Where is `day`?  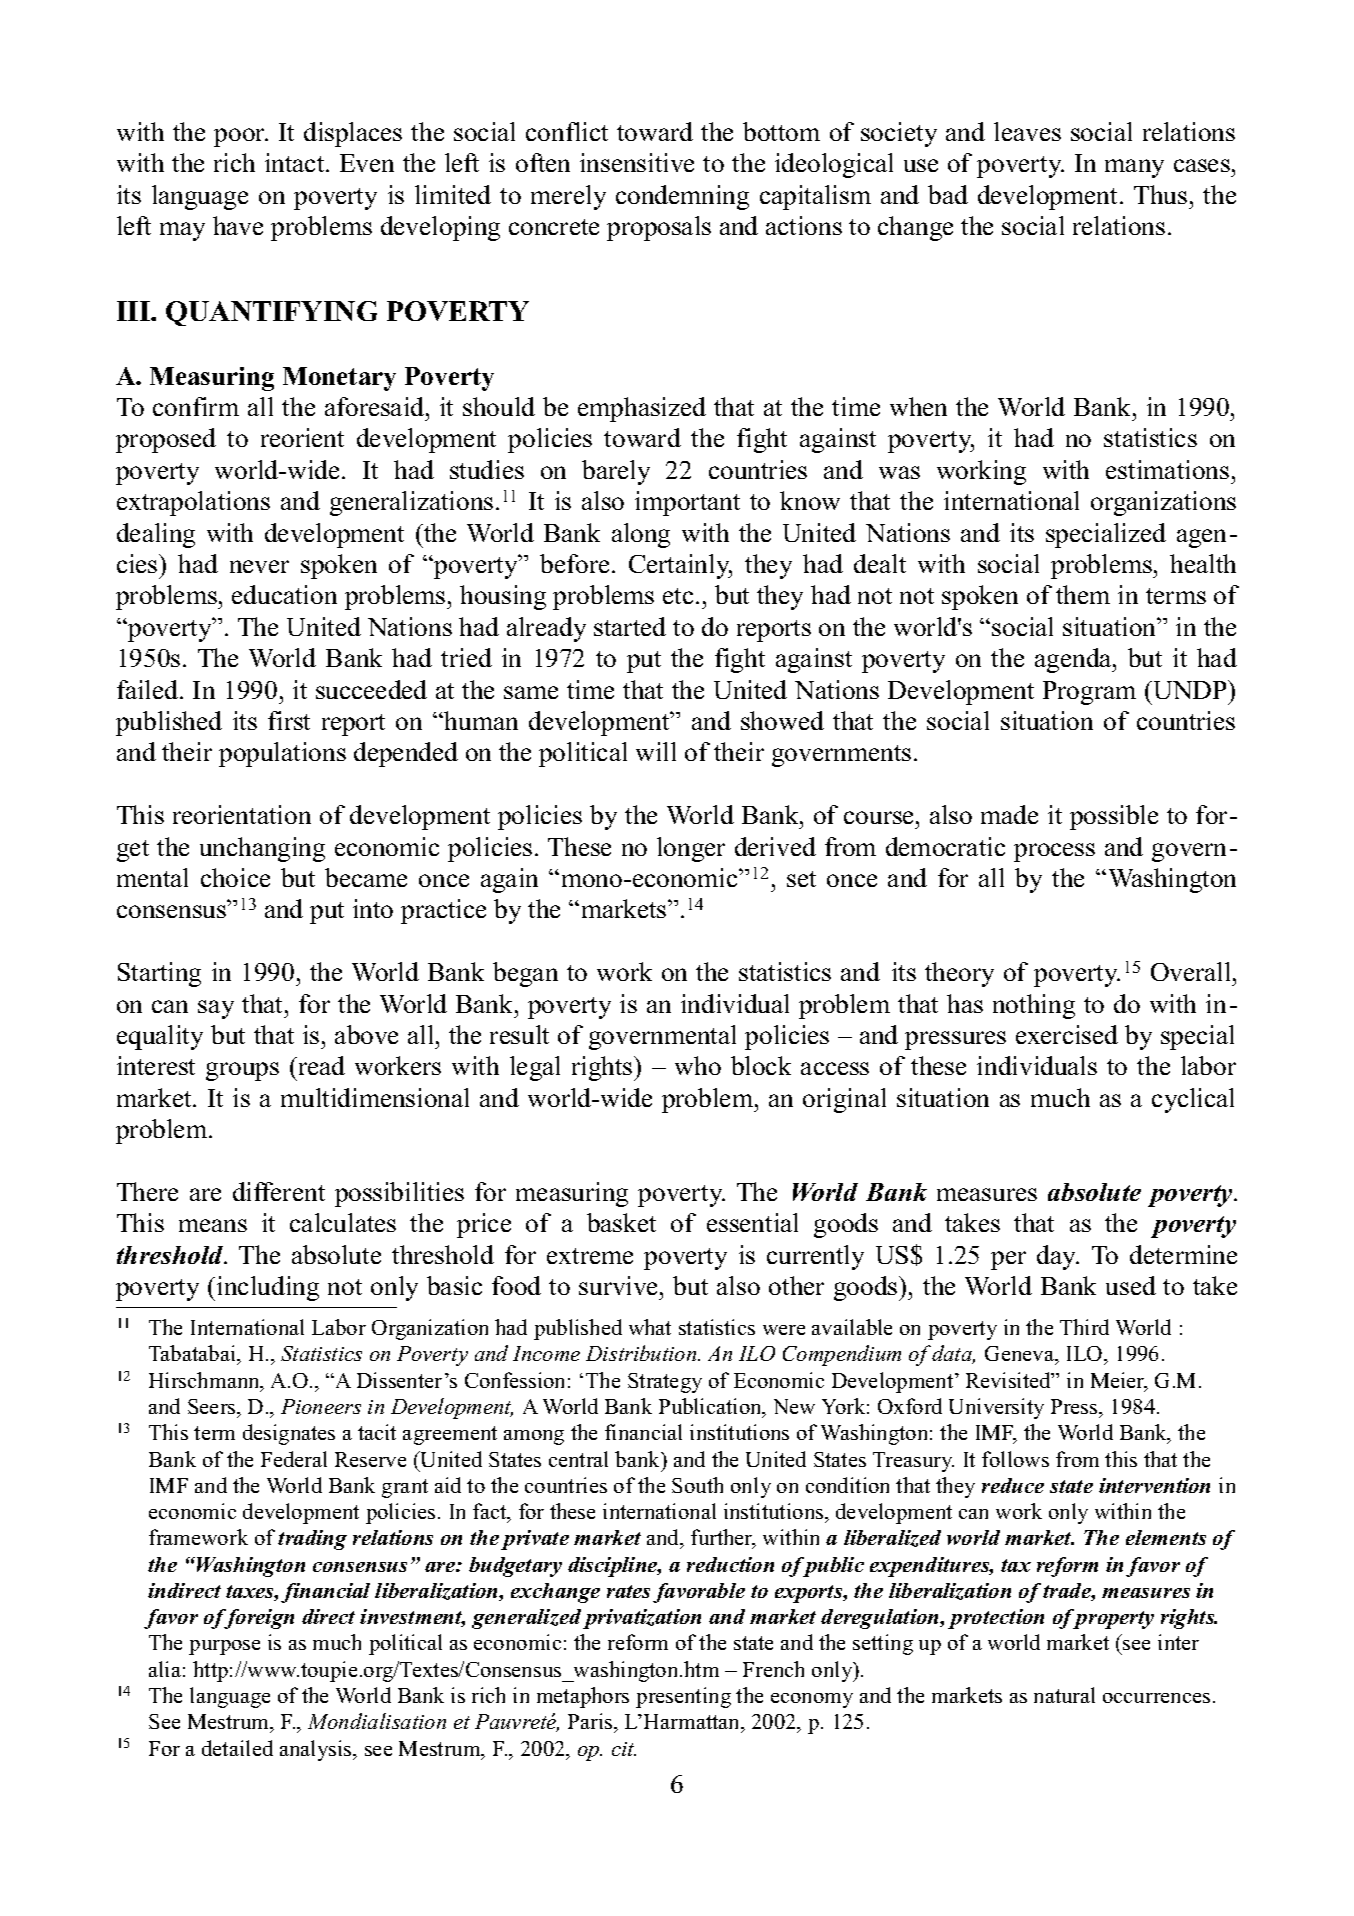 day is located at coordinates (1058, 1257).
